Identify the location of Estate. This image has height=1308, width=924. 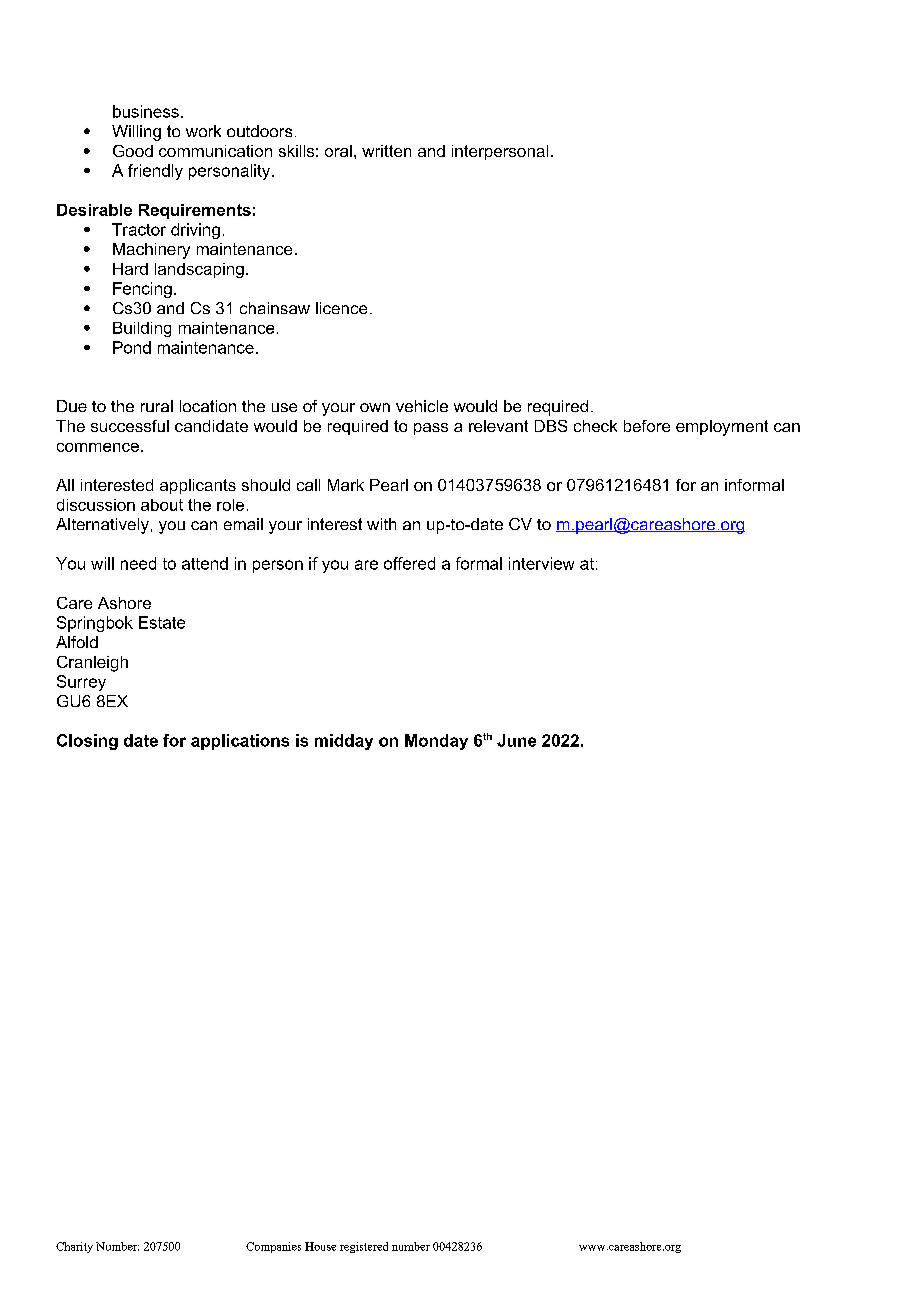
(162, 622).
